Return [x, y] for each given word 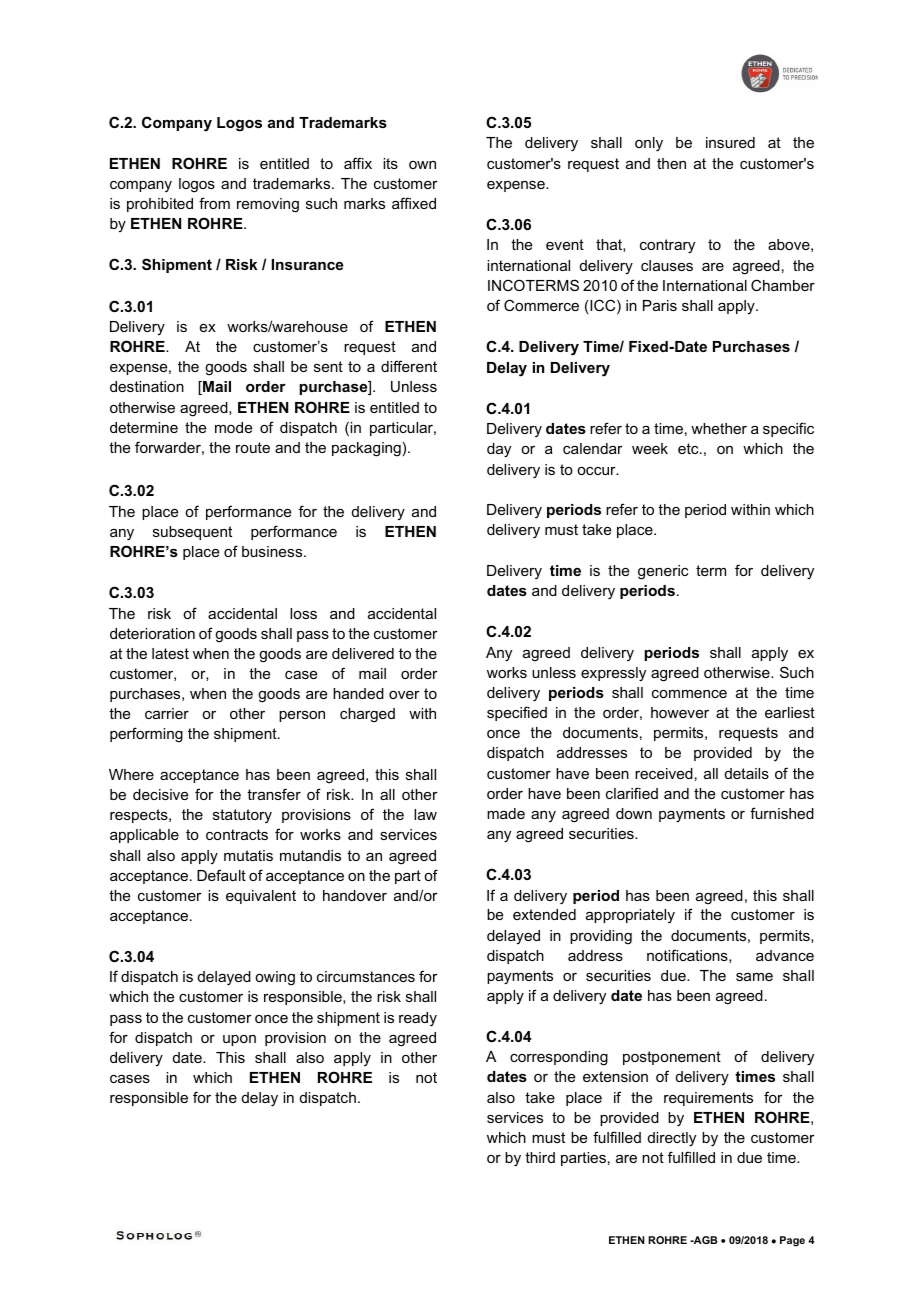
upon [239, 1040]
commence [689, 694]
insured [730, 142]
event [565, 244]
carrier [167, 713]
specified [517, 713]
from [214, 203]
